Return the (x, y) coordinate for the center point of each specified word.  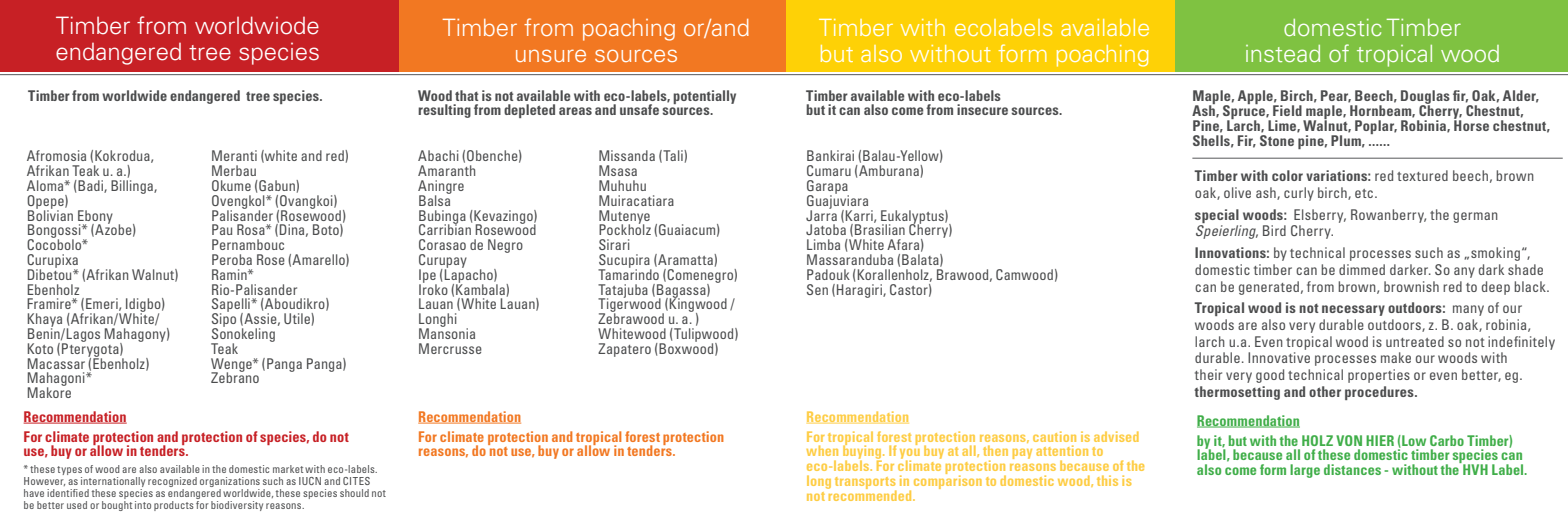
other (1325, 391)
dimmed (1362, 269)
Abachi (438, 155)
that (466, 95)
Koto (40, 348)
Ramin (230, 274)
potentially (704, 97)
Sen (817, 289)
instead (1283, 53)
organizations (230, 483)
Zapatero (624, 350)
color (1287, 175)
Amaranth (446, 170)
